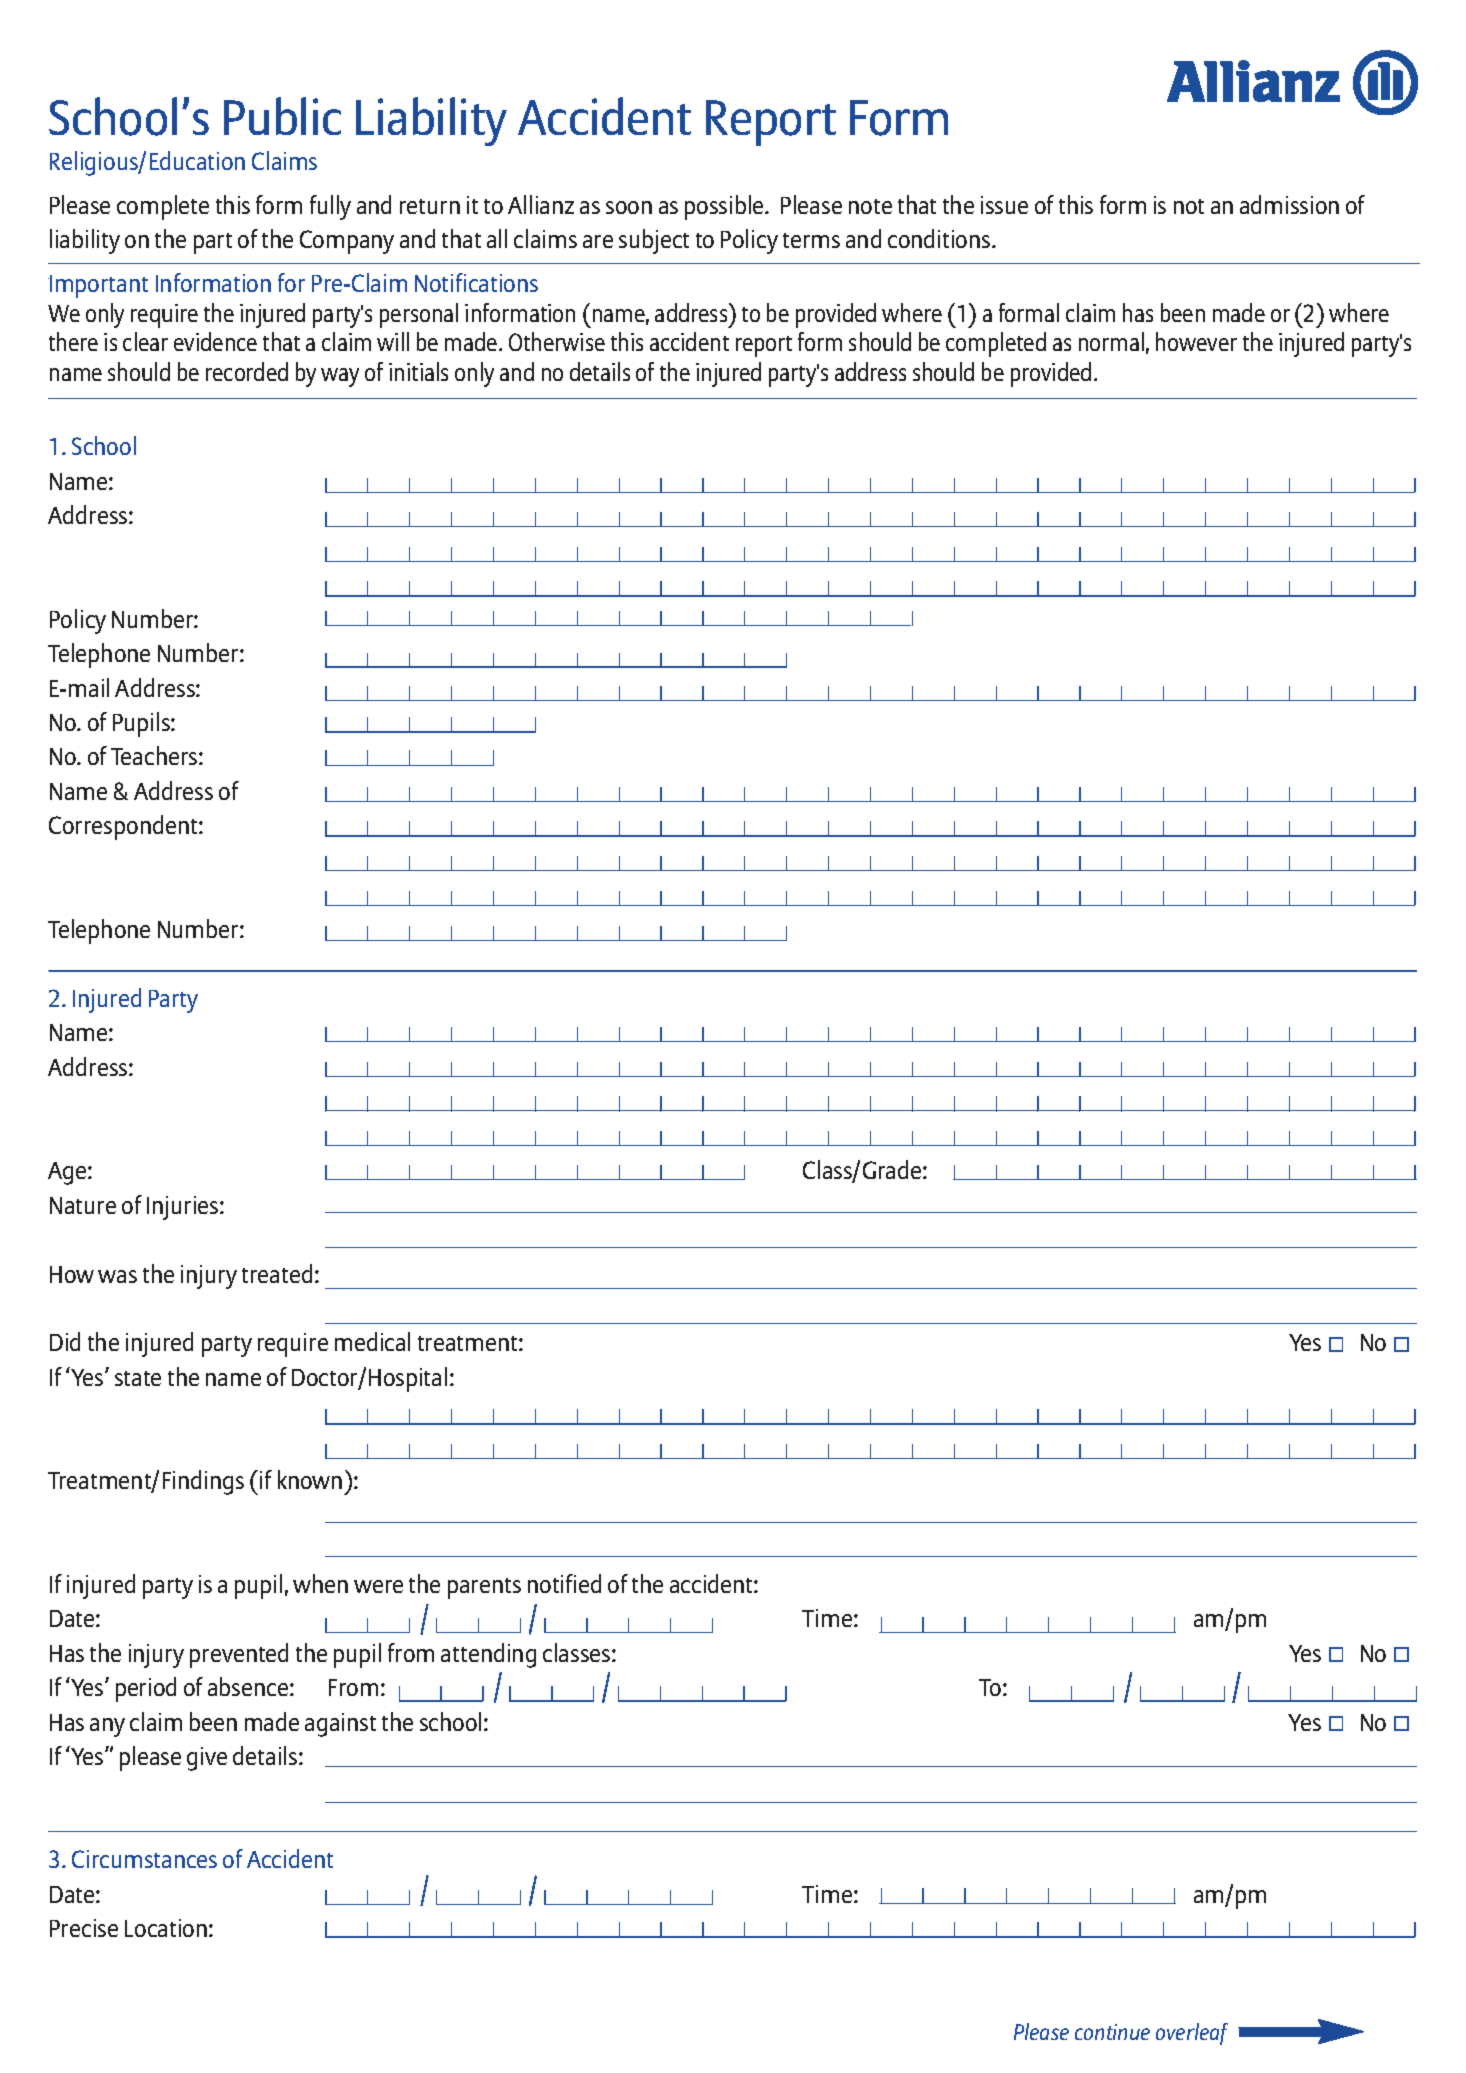  What do you see at coordinates (138, 1378) in the screenshot?
I see `state` at bounding box center [138, 1378].
